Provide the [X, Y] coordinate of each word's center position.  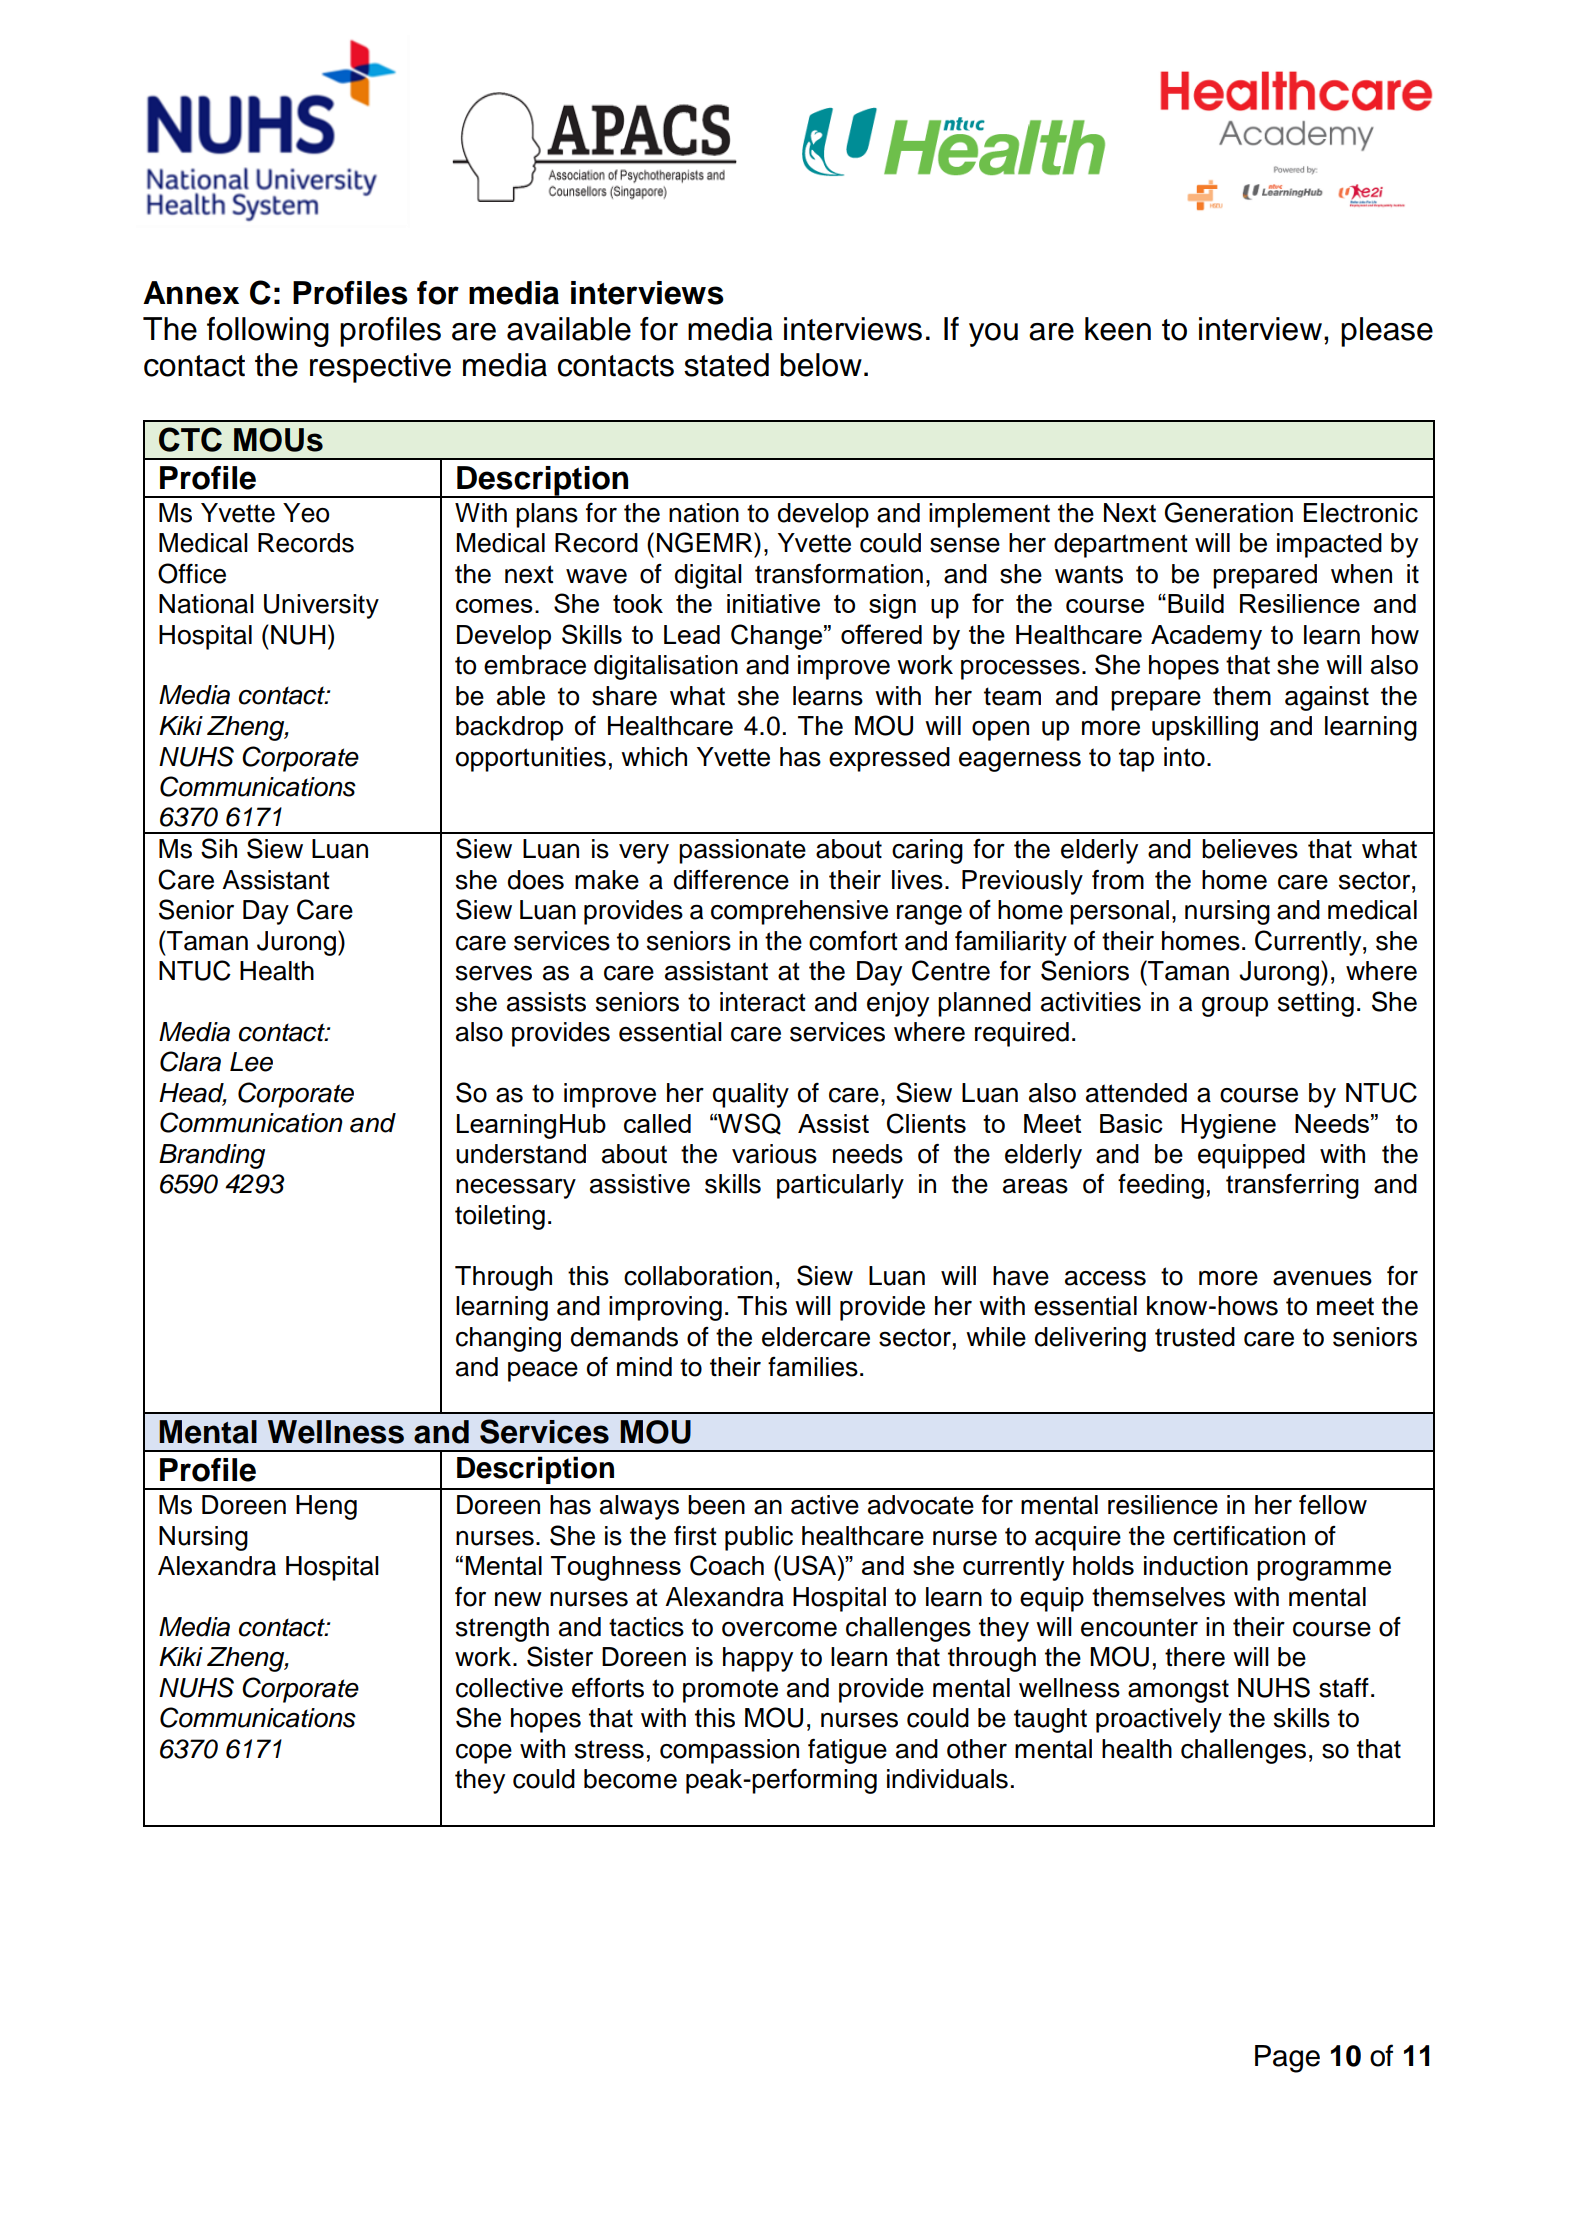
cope [484, 1754]
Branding [212, 1156]
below [821, 365]
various [774, 1154]
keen [1118, 329]
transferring [1292, 1186]
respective [380, 368]
